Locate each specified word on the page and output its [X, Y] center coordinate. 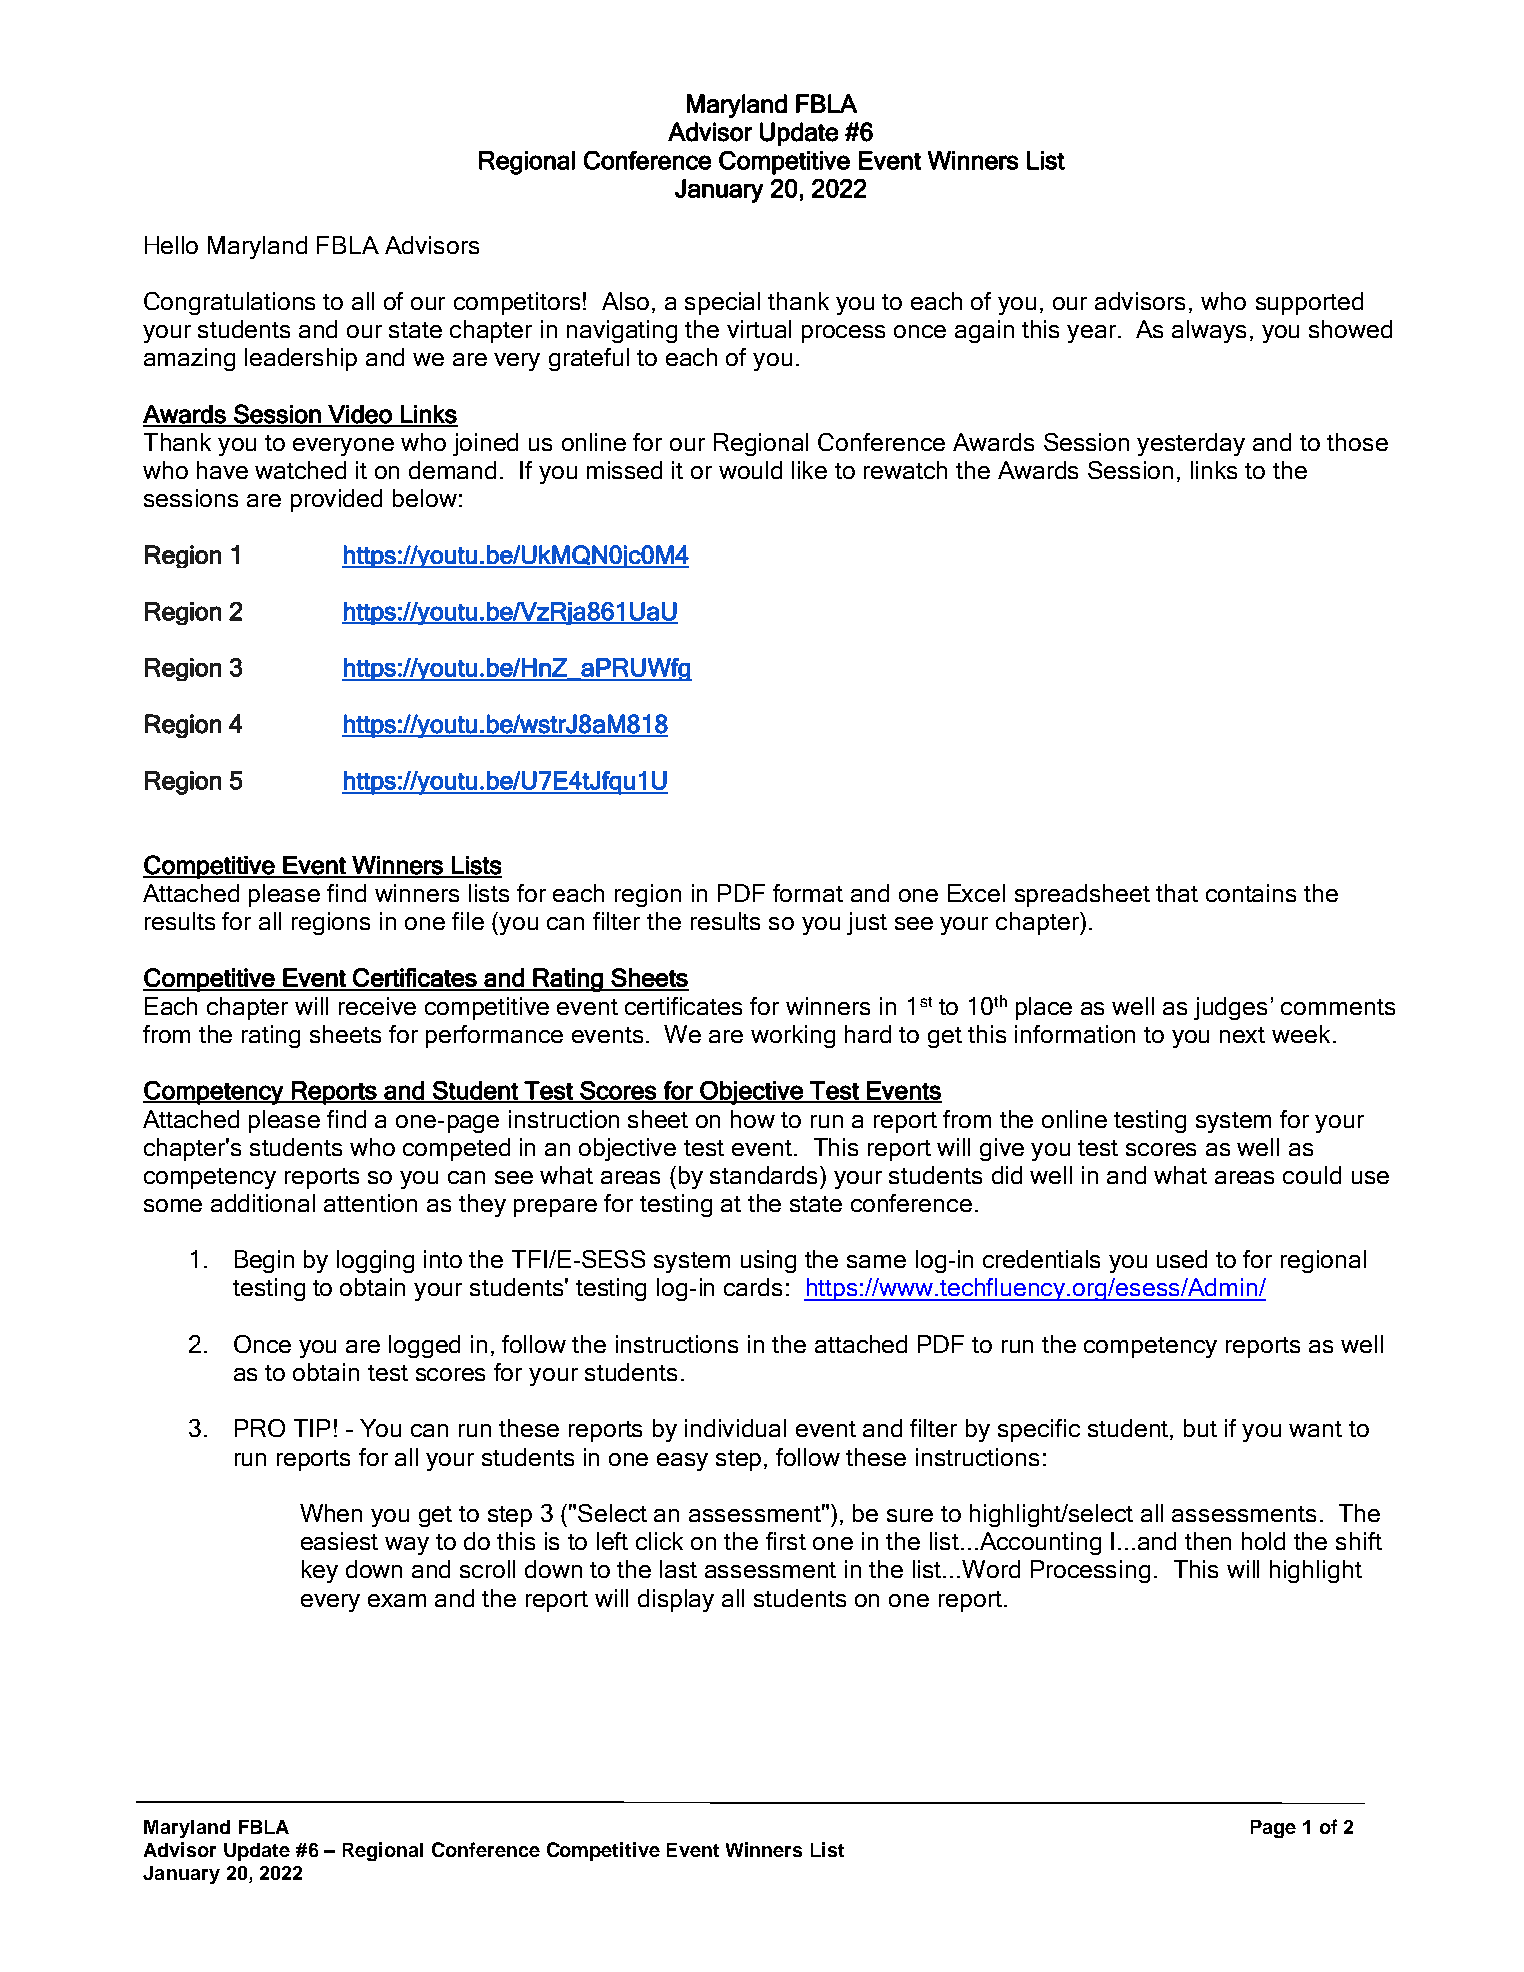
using [768, 1261]
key [320, 1571]
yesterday [1191, 444]
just [867, 923]
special [722, 303]
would [750, 470]
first [786, 1541]
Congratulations [229, 303]
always [1209, 331]
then [1208, 1541]
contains [1251, 893]
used [1182, 1259]
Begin [264, 1261]
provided [336, 500]
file [468, 921]
